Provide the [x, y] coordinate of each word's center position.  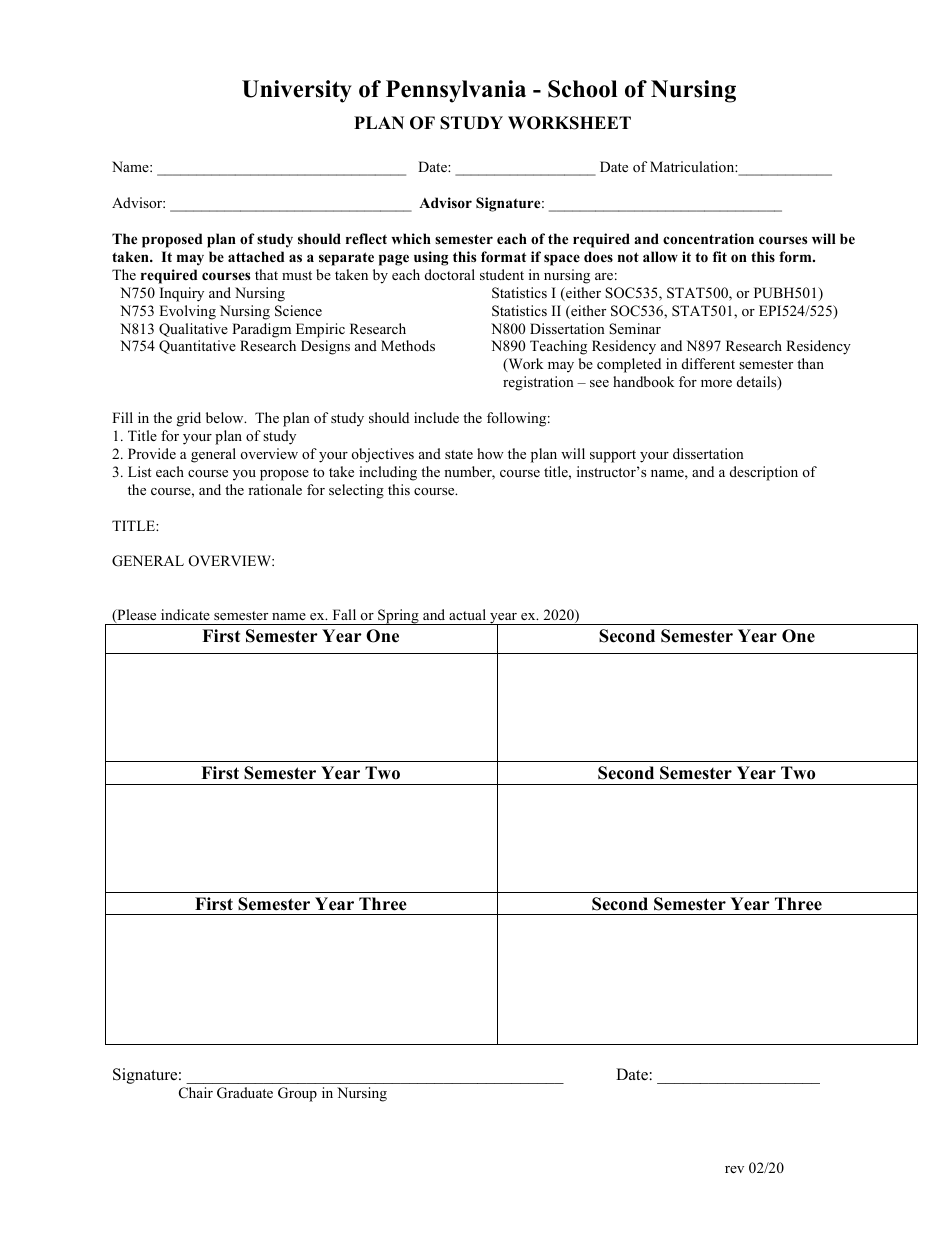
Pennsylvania [456, 91]
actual [467, 614]
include [436, 417]
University [297, 91]
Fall [344, 614]
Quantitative [197, 347]
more [716, 383]
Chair [196, 1093]
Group [297, 1094]
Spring [398, 617]
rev [734, 1169]
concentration [708, 238]
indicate [185, 614]
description [764, 473]
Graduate [245, 1093]
